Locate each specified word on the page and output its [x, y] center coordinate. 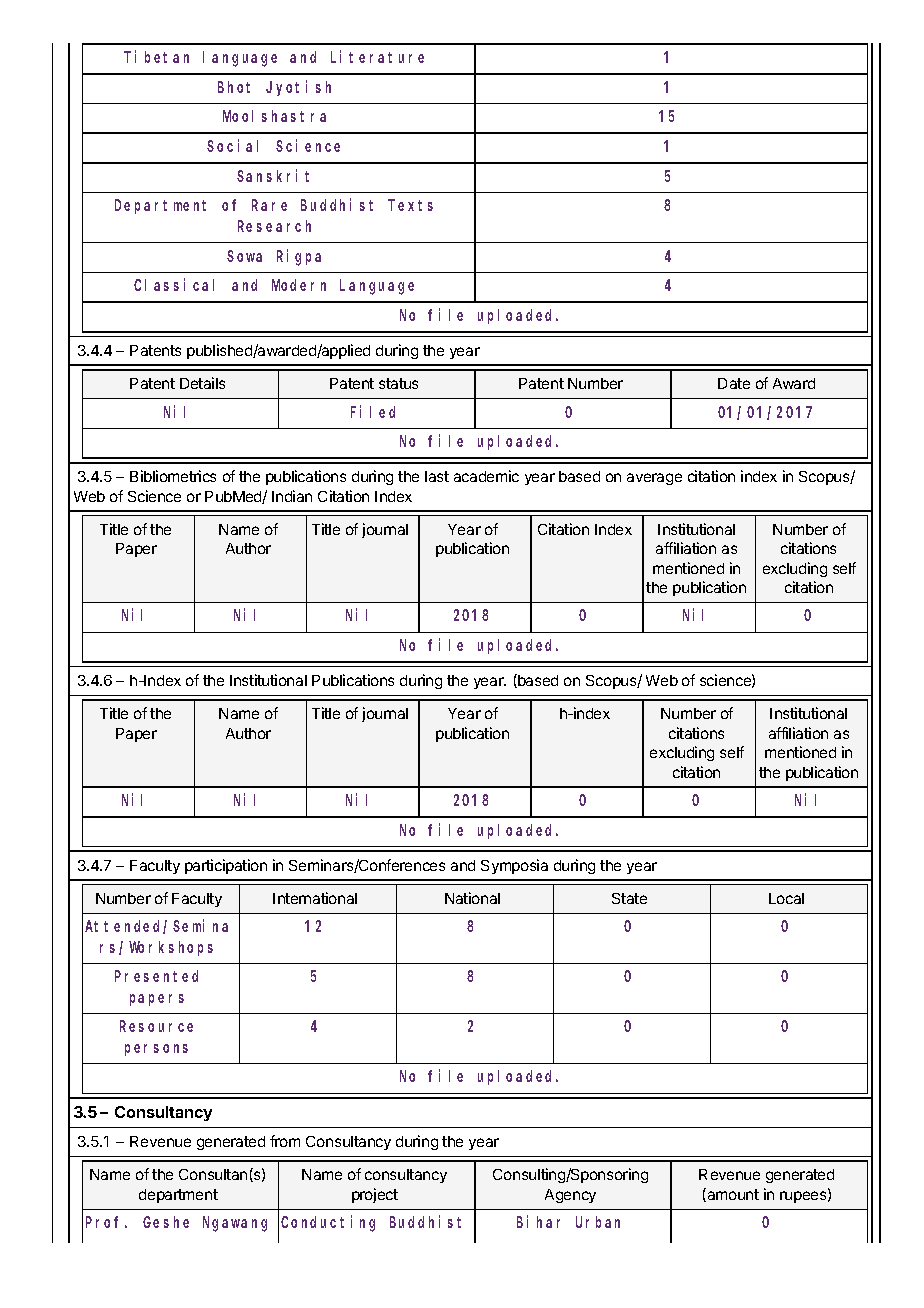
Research [274, 226]
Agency [570, 1196]
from [285, 1141]
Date [734, 383]
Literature [377, 56]
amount [732, 1195]
